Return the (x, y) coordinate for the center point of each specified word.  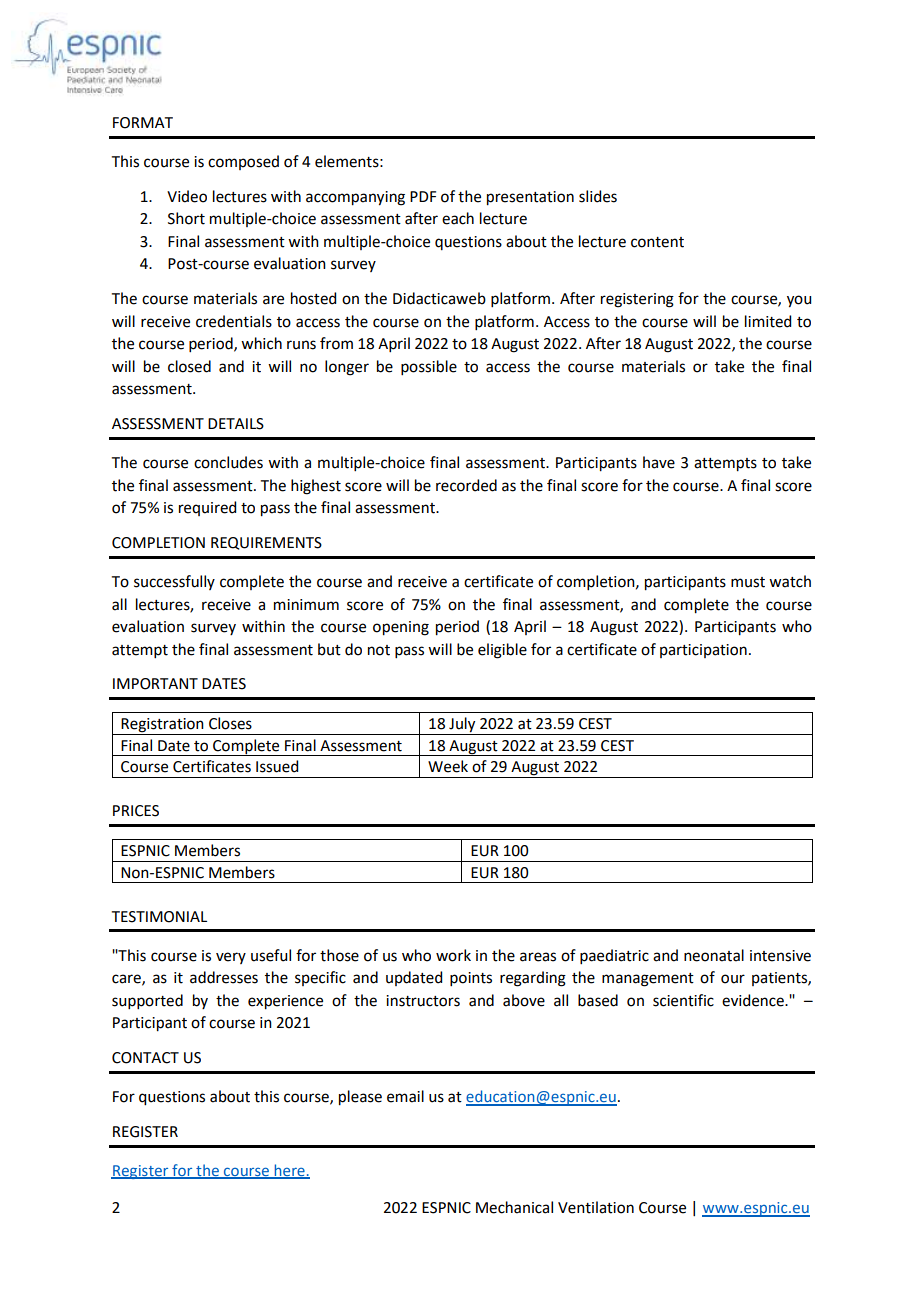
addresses (224, 977)
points (471, 979)
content (657, 242)
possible (429, 367)
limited (768, 321)
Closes (230, 723)
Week (448, 766)
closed (189, 366)
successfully (174, 582)
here (289, 1171)
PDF (423, 196)
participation (703, 651)
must (748, 582)
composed (243, 162)
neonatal (714, 955)
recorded (466, 485)
